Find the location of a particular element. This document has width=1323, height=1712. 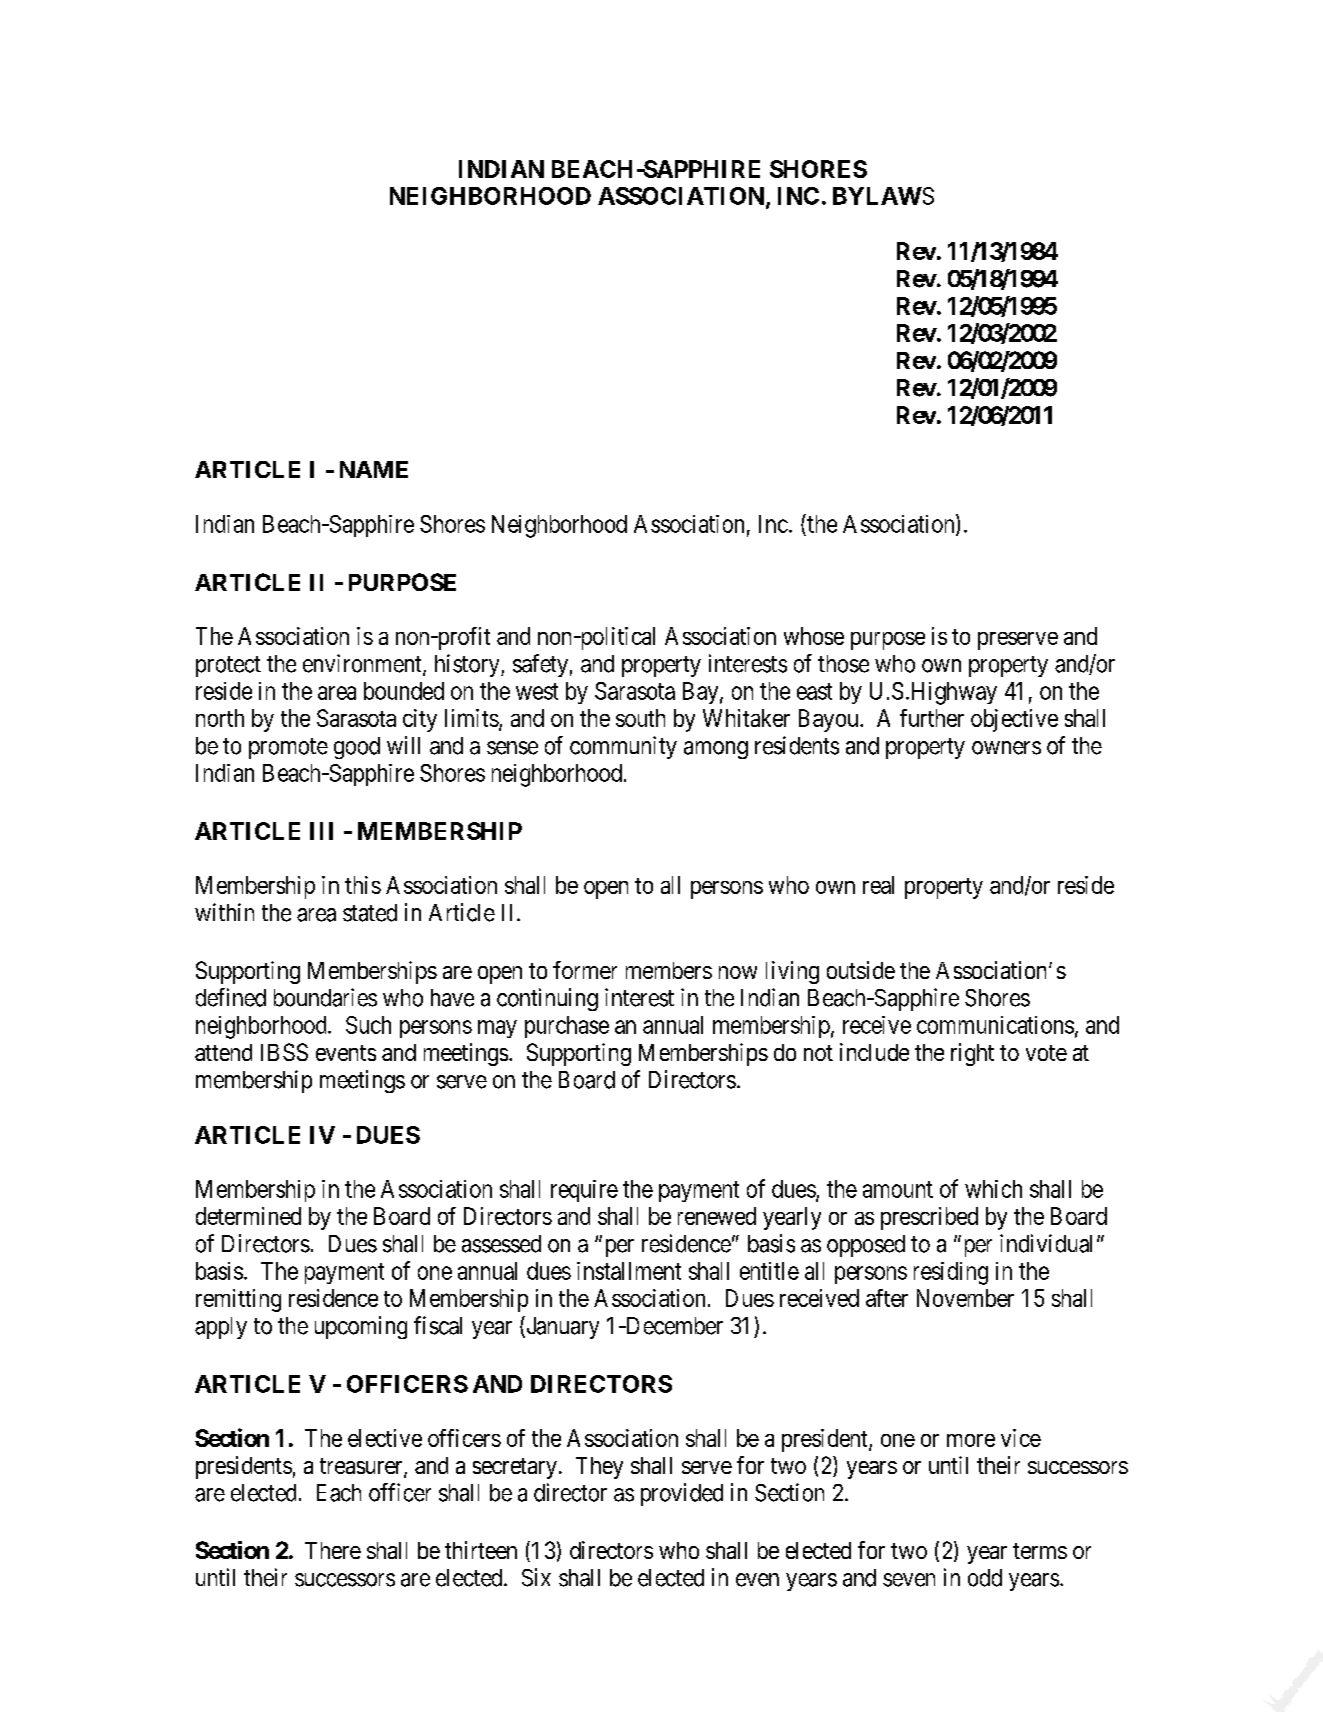

There is located at coordinates (333, 1550).
